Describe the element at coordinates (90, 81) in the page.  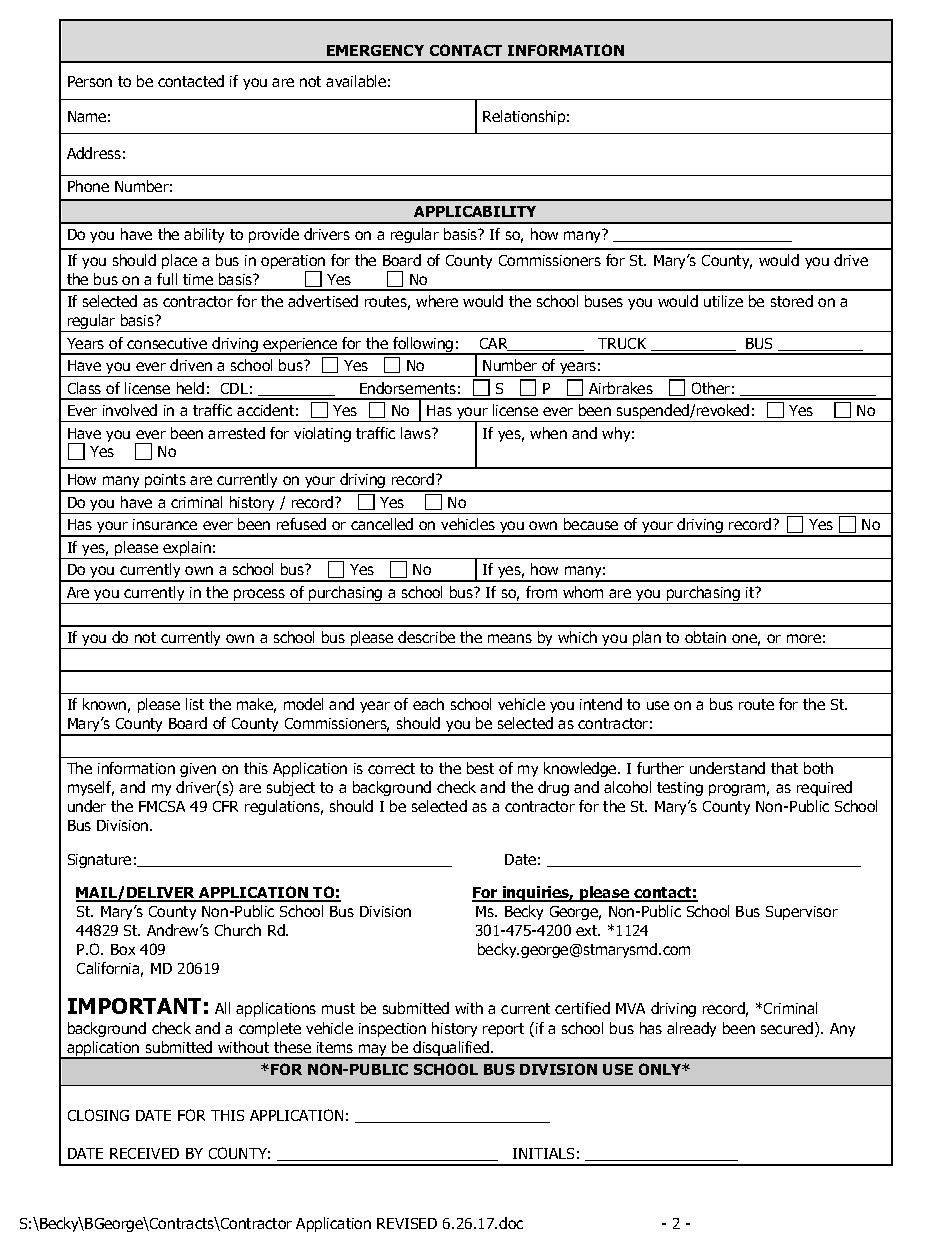
I see `Person` at that location.
